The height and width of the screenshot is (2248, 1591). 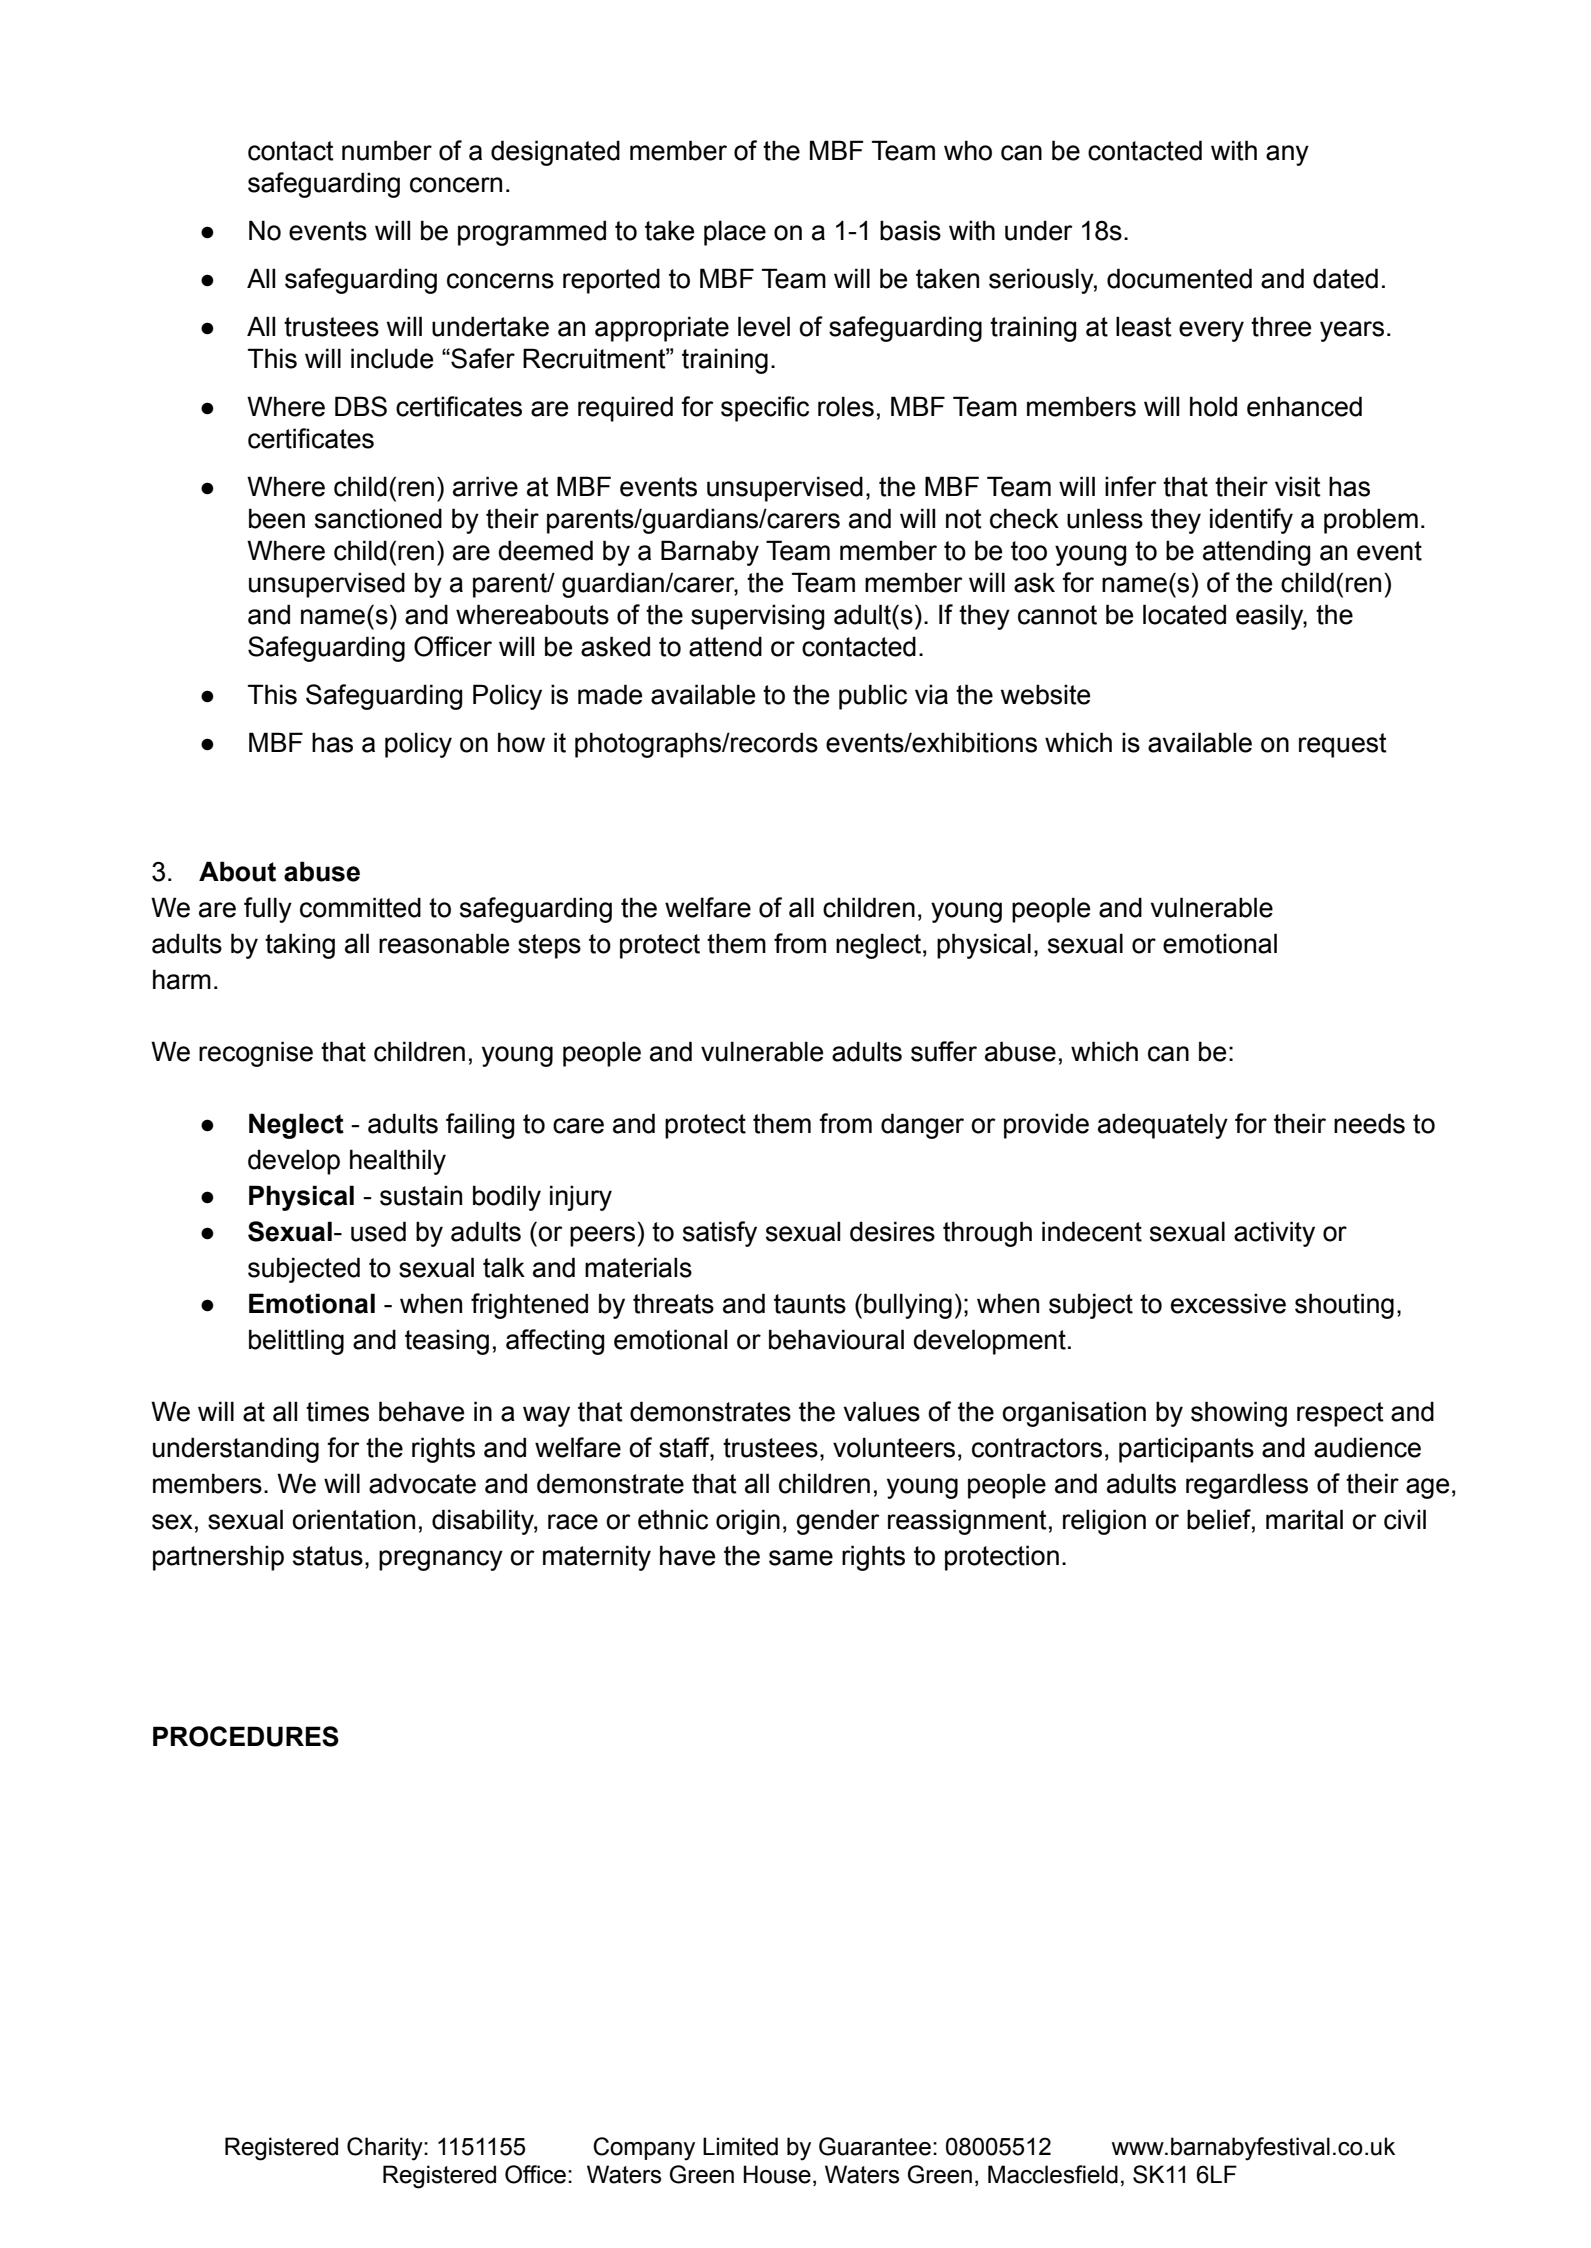 What do you see at coordinates (836, 1339) in the screenshot?
I see `behavioural` at bounding box center [836, 1339].
